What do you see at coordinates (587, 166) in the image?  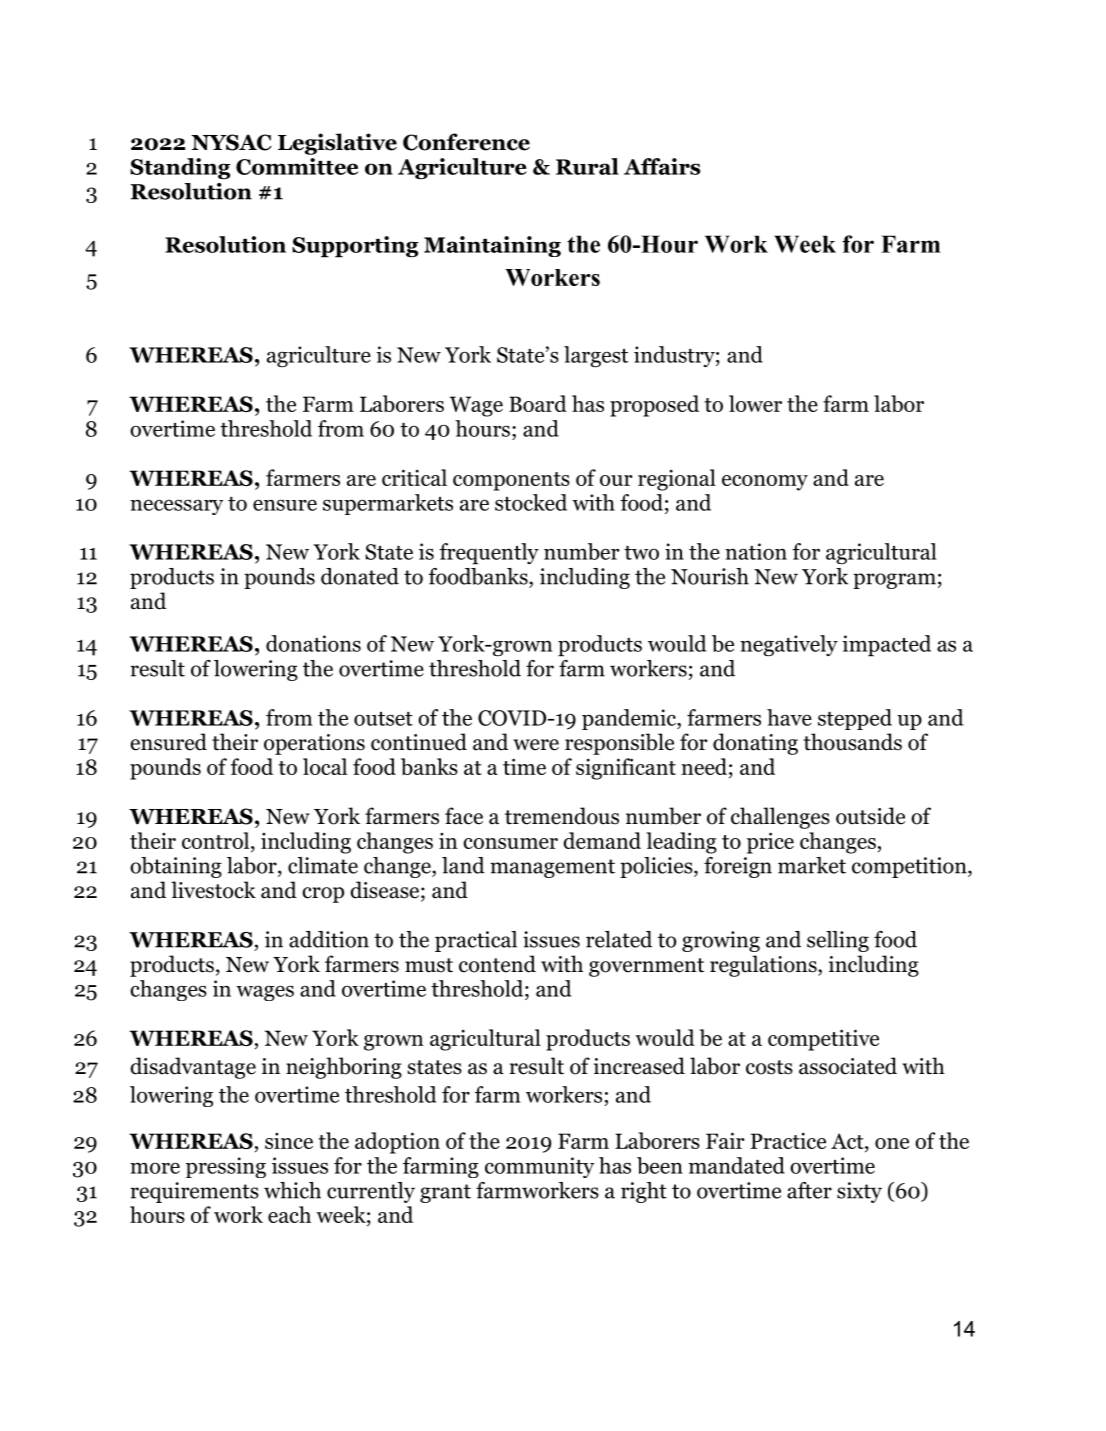 I see `Rural` at bounding box center [587, 166].
